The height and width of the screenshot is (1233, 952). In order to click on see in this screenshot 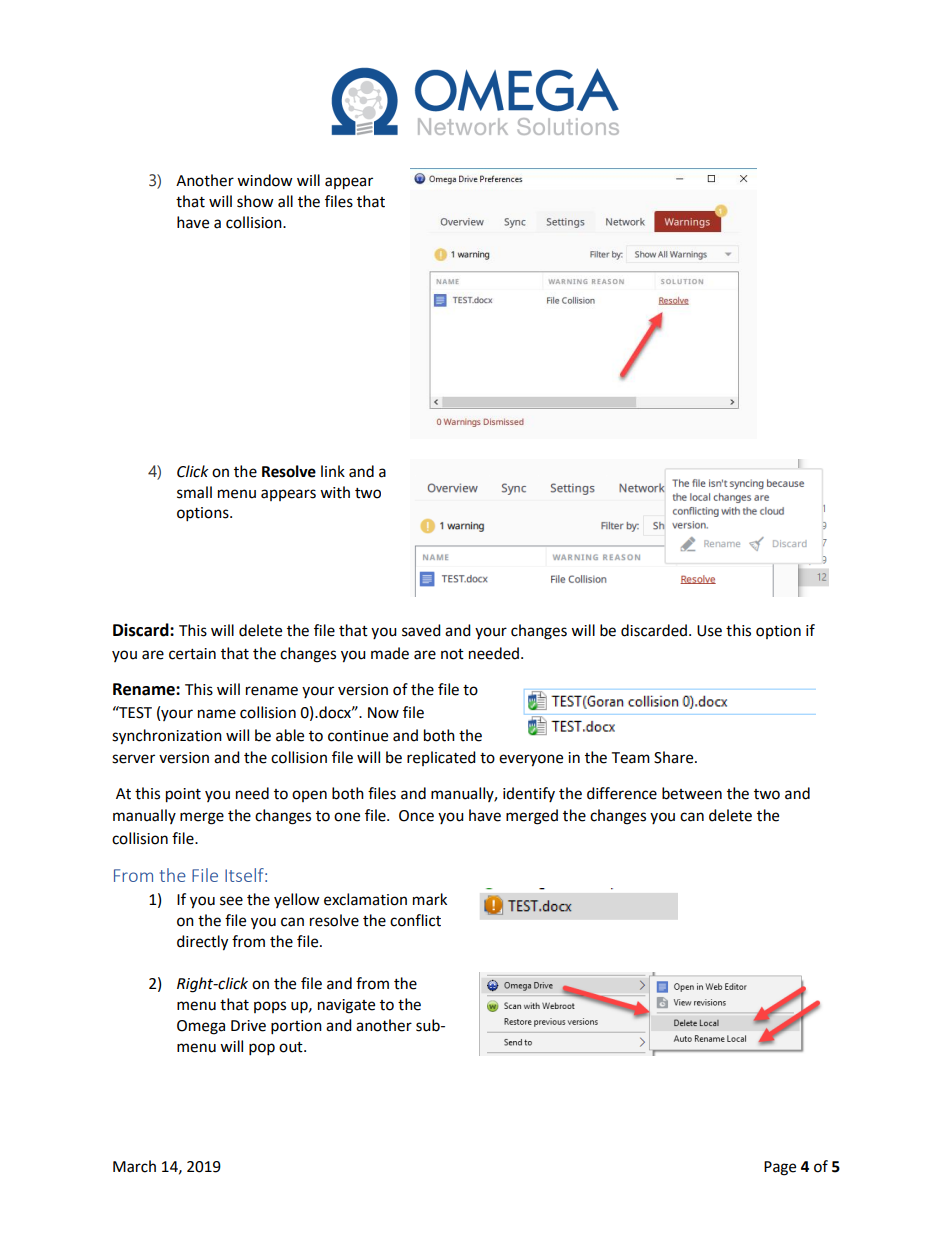, I will do `click(231, 901)`.
